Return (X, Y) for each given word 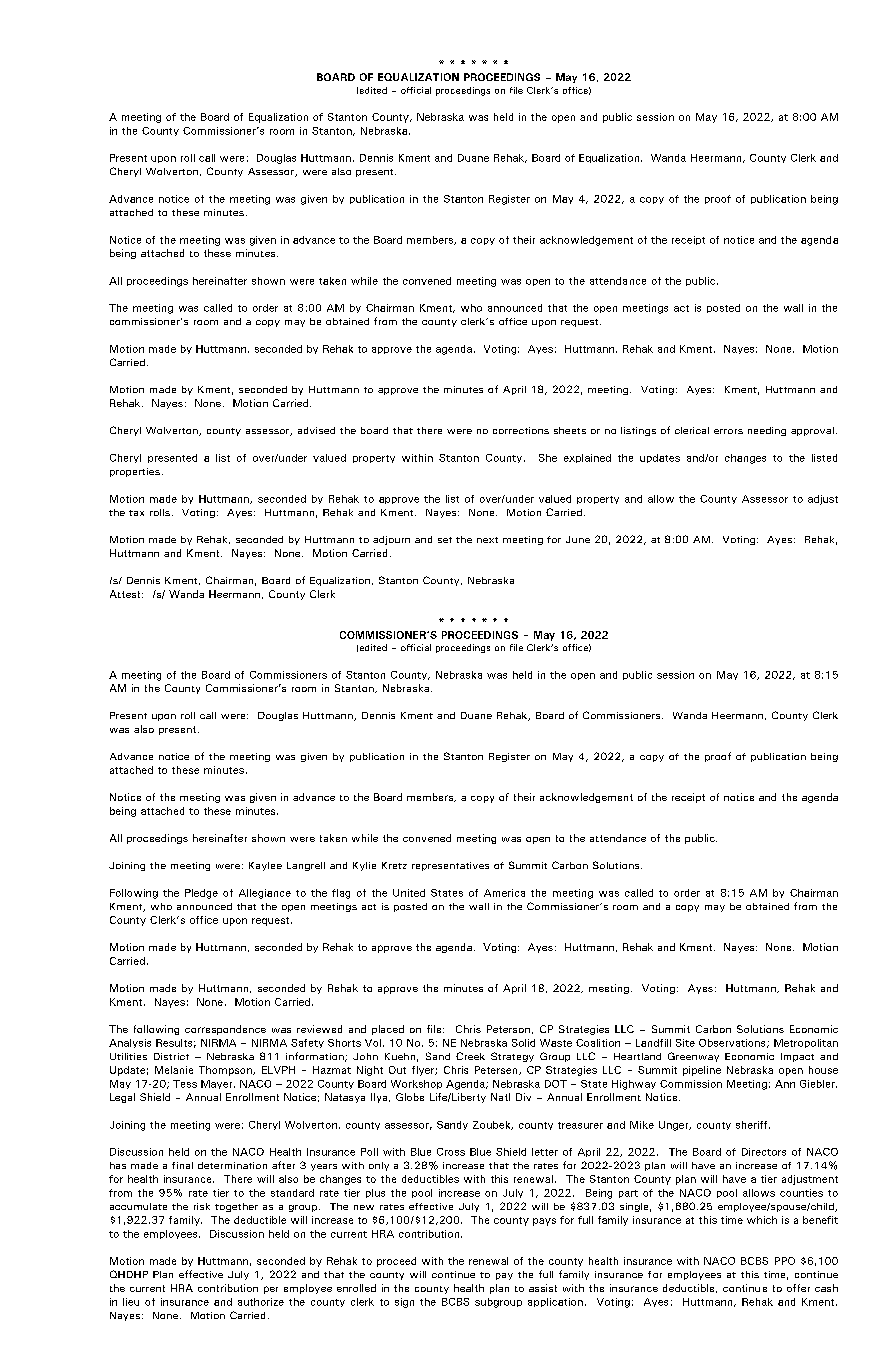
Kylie (364, 866)
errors (728, 431)
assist (543, 1288)
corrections (521, 430)
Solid (523, 1043)
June (578, 539)
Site (685, 1043)
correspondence (225, 1030)
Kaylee (265, 866)
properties (135, 472)
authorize (261, 1302)
